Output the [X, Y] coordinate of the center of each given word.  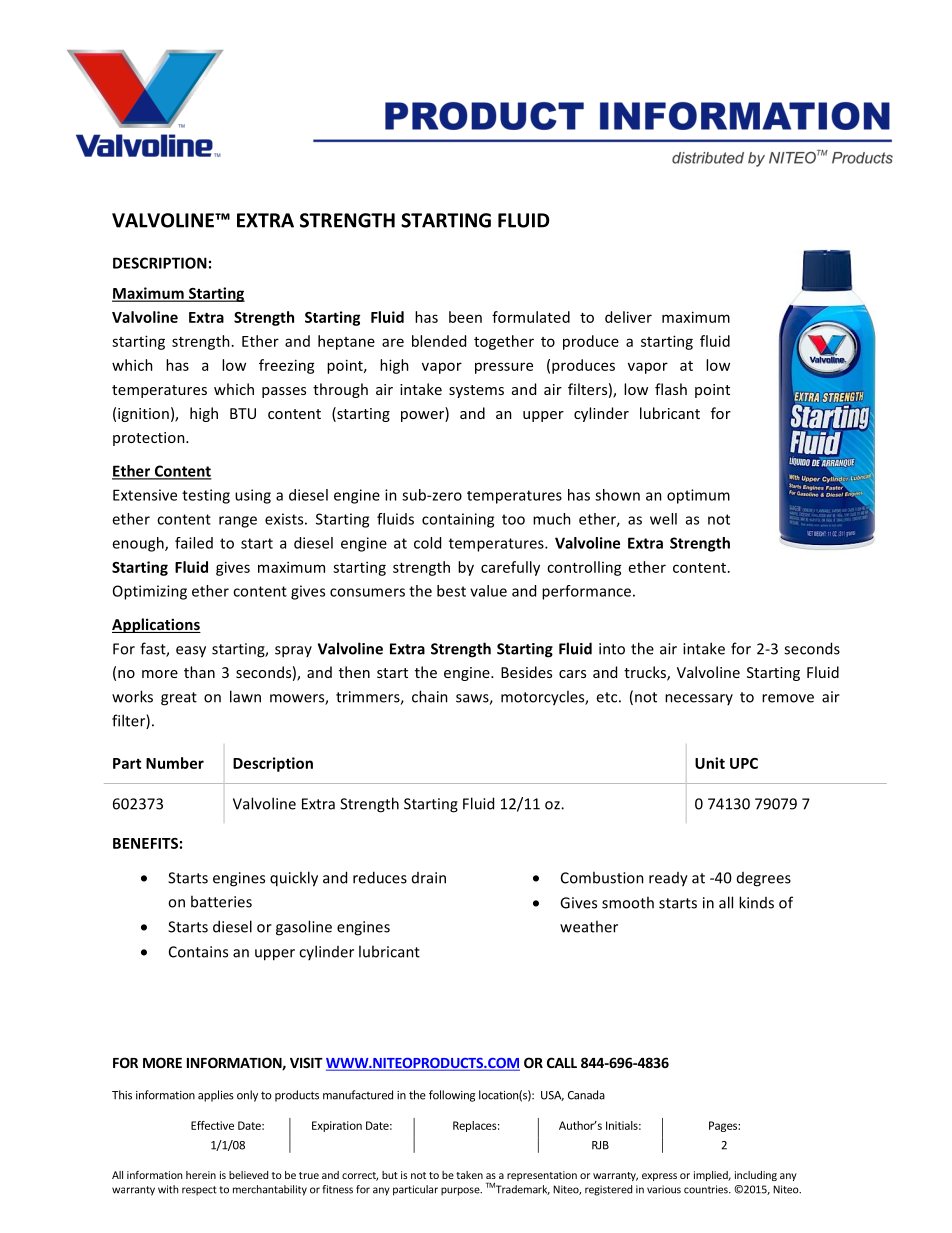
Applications [156, 625]
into [612, 649]
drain [429, 878]
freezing [287, 366]
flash [671, 389]
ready [668, 879]
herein [201, 1175]
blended [439, 341]
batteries [221, 901]
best [451, 591]
